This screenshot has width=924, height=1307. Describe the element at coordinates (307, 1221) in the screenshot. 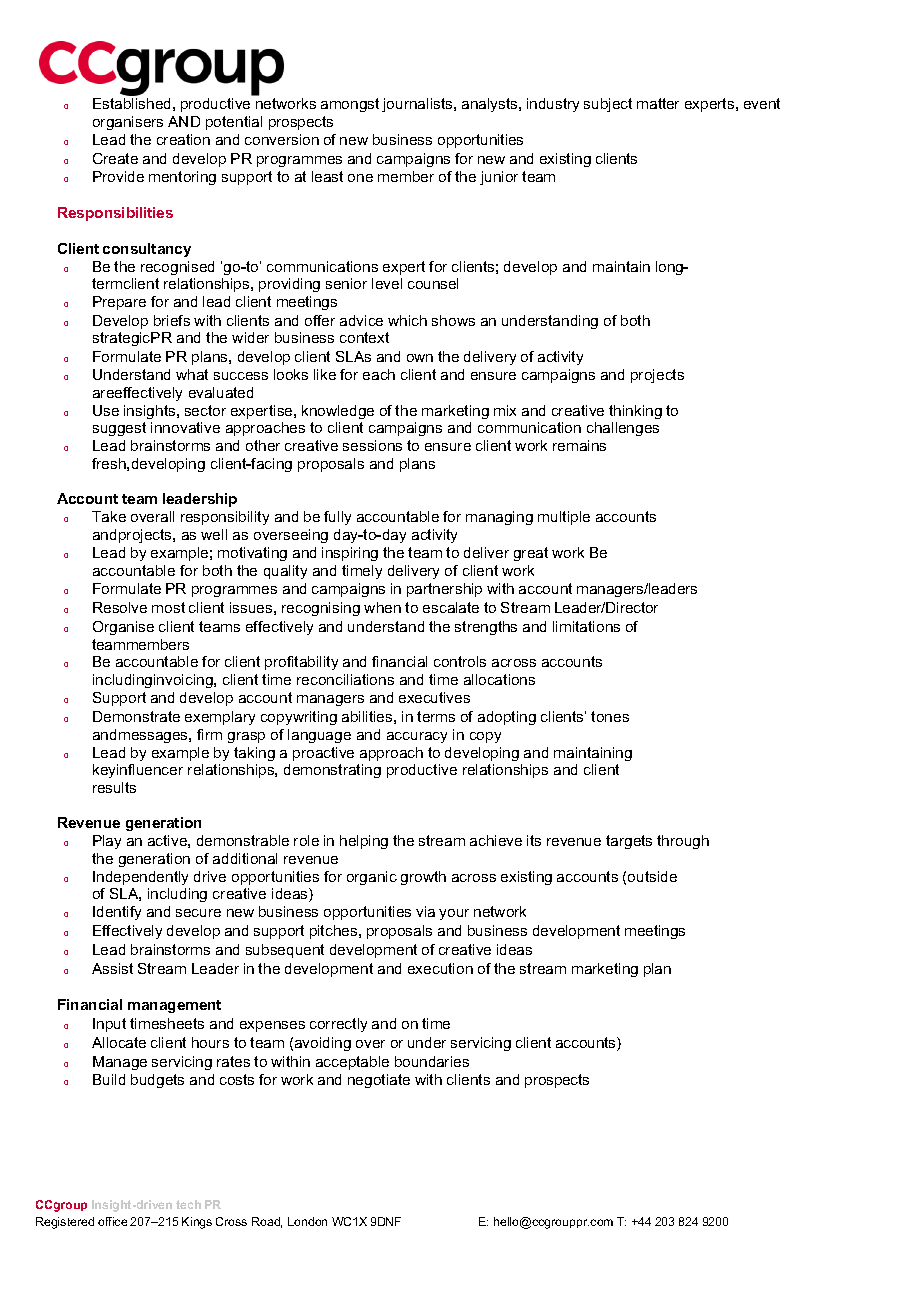

I see `London` at that location.
